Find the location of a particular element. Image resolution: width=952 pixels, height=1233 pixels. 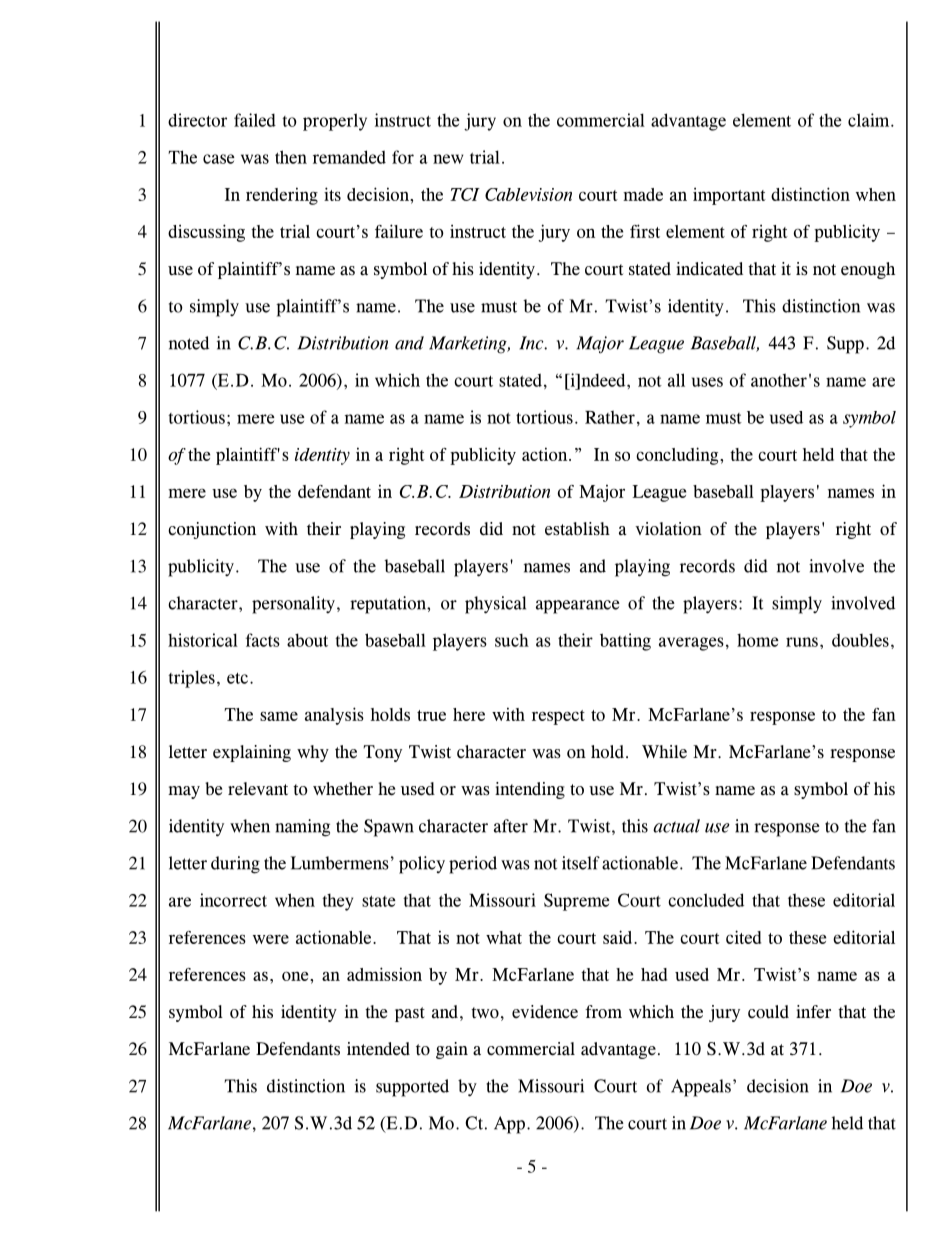

important is located at coordinates (729, 196).
